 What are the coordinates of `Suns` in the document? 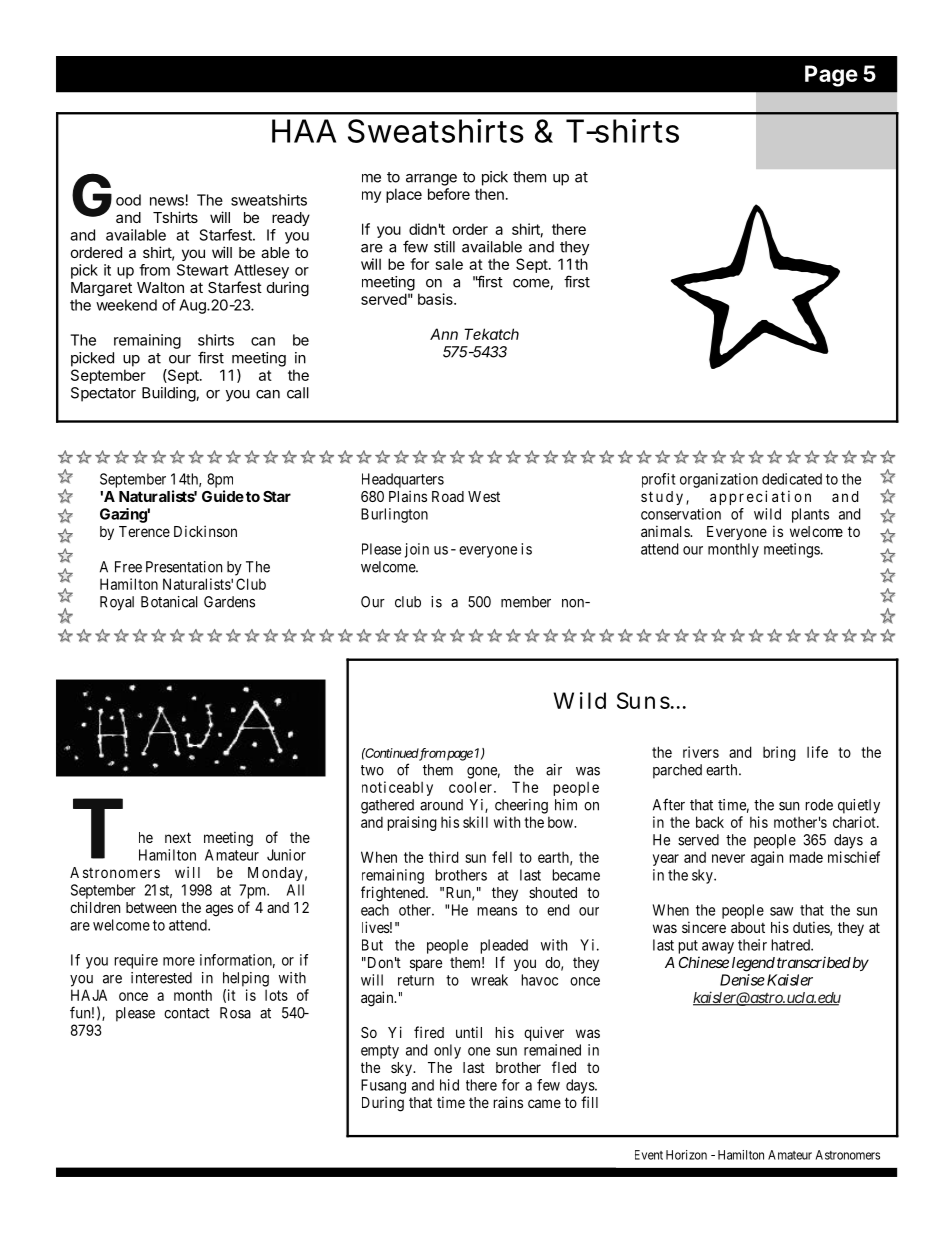 It's located at (645, 700).
